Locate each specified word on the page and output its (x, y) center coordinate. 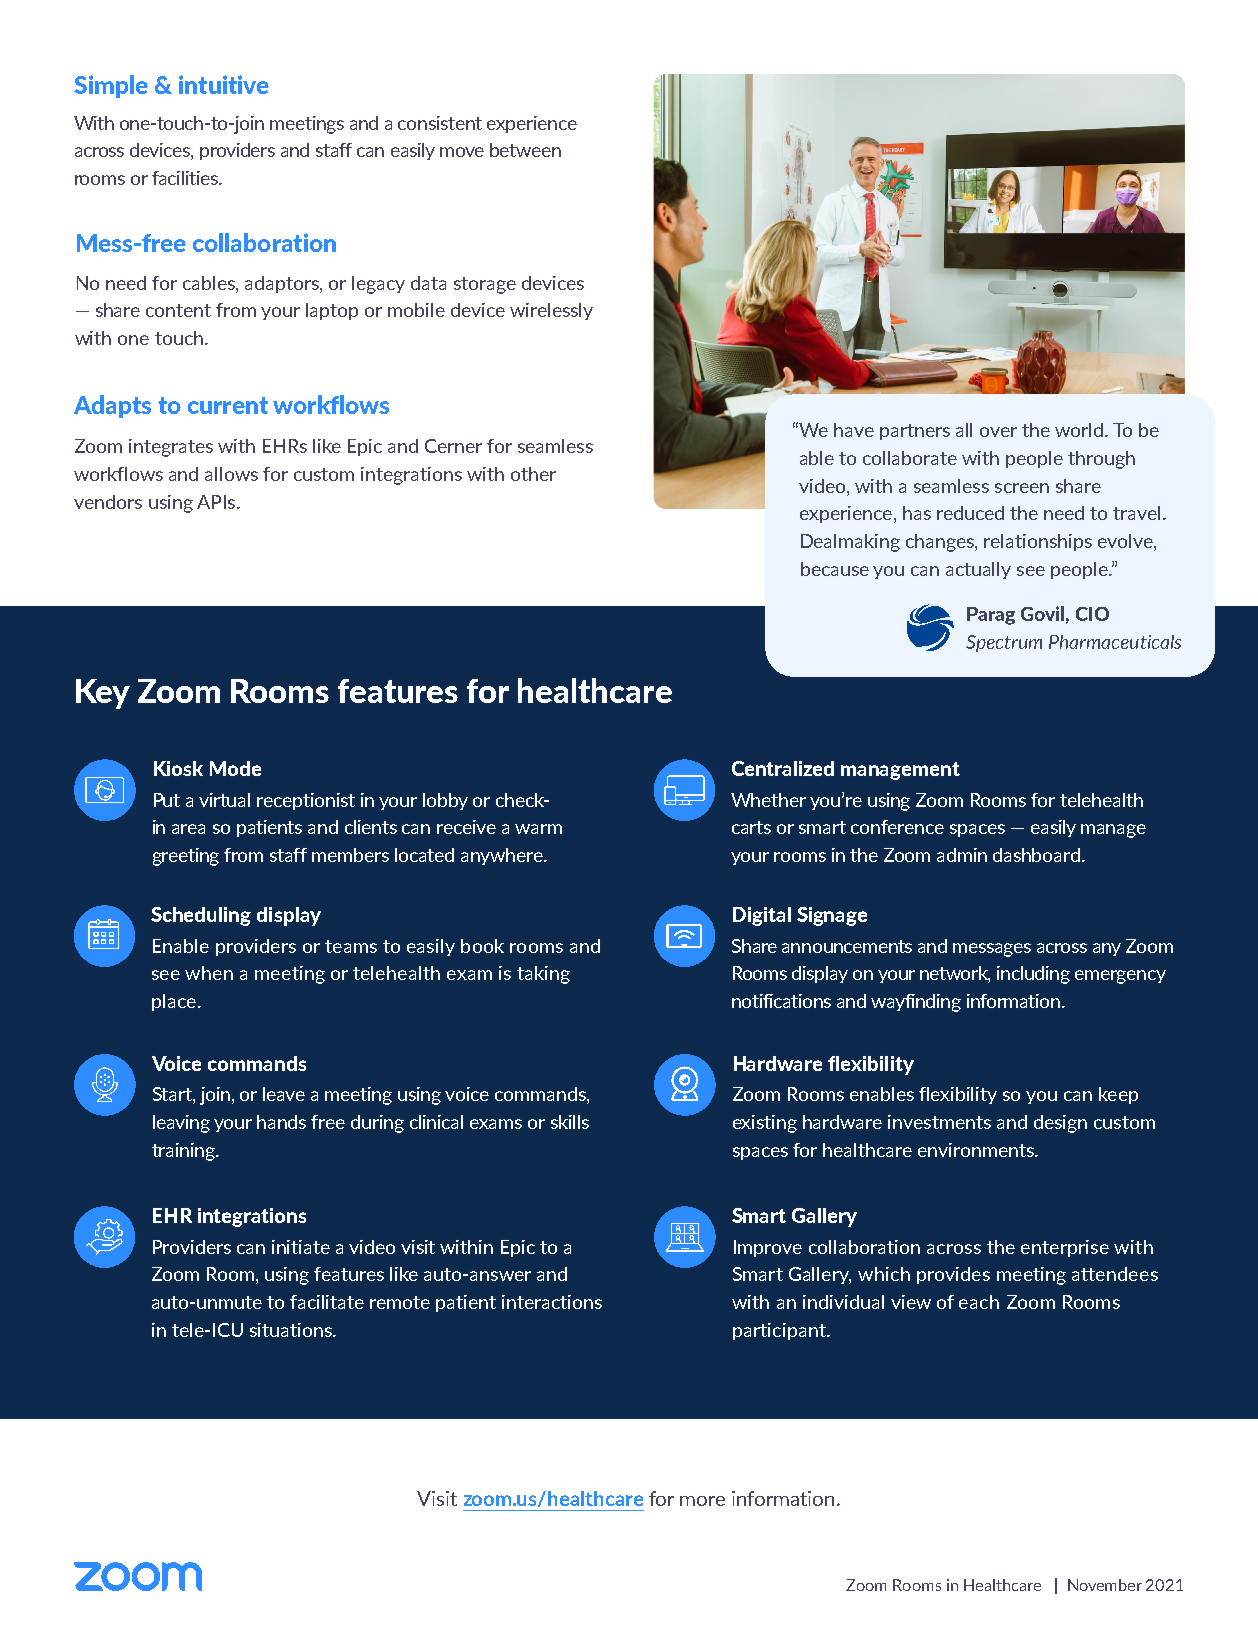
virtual (224, 800)
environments (977, 1150)
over (998, 432)
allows (231, 474)
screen (1022, 488)
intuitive (224, 84)
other (533, 474)
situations (292, 1330)
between (525, 150)
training (184, 1152)
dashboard (1036, 855)
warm (538, 829)
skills (570, 1122)
